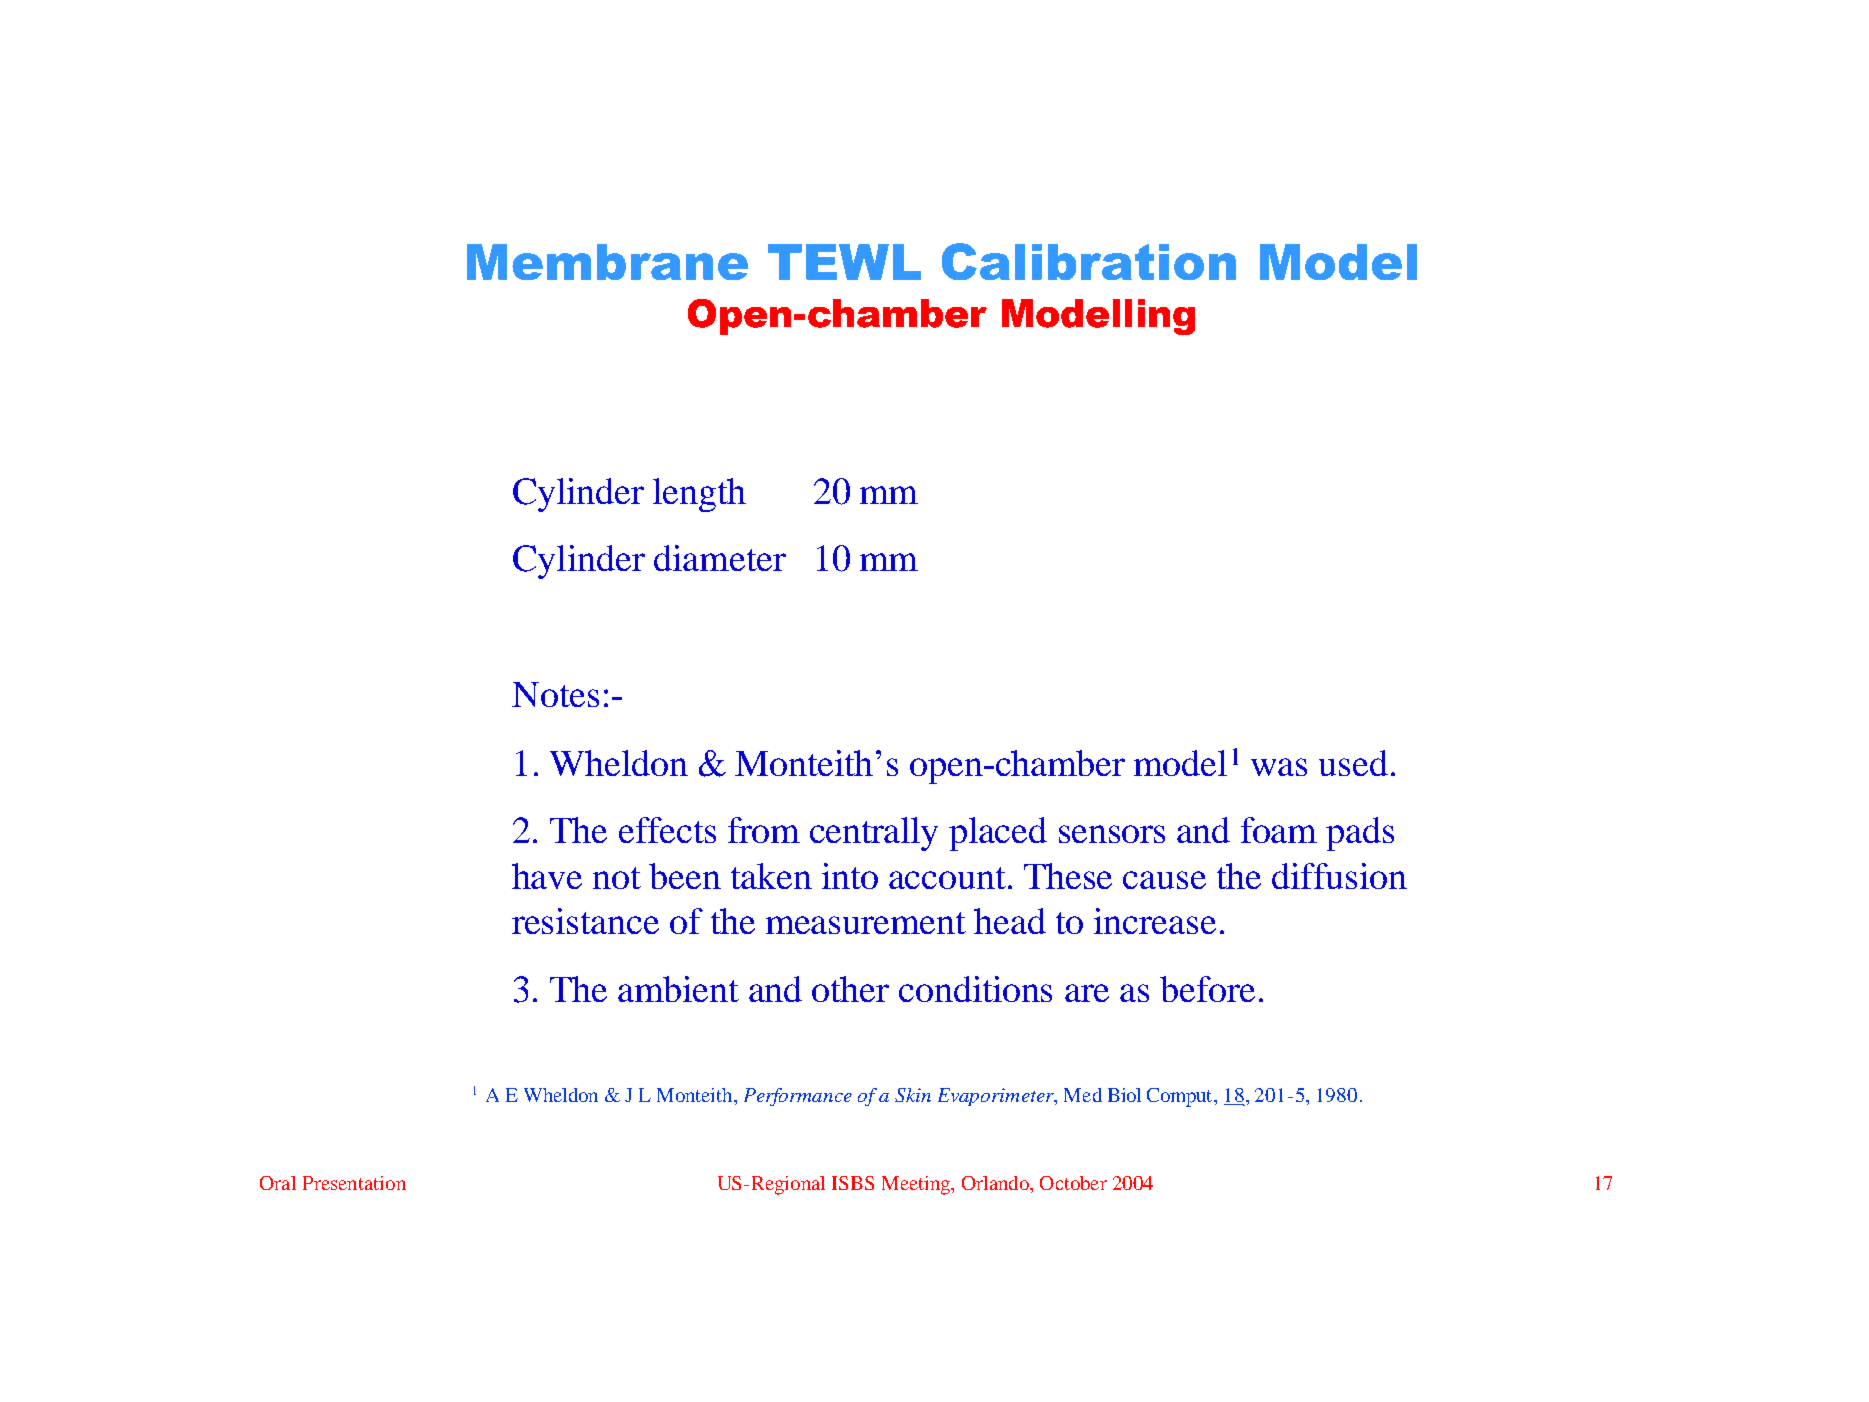 The image size is (1869, 1402). I want to click on Presentation, so click(354, 1183).
